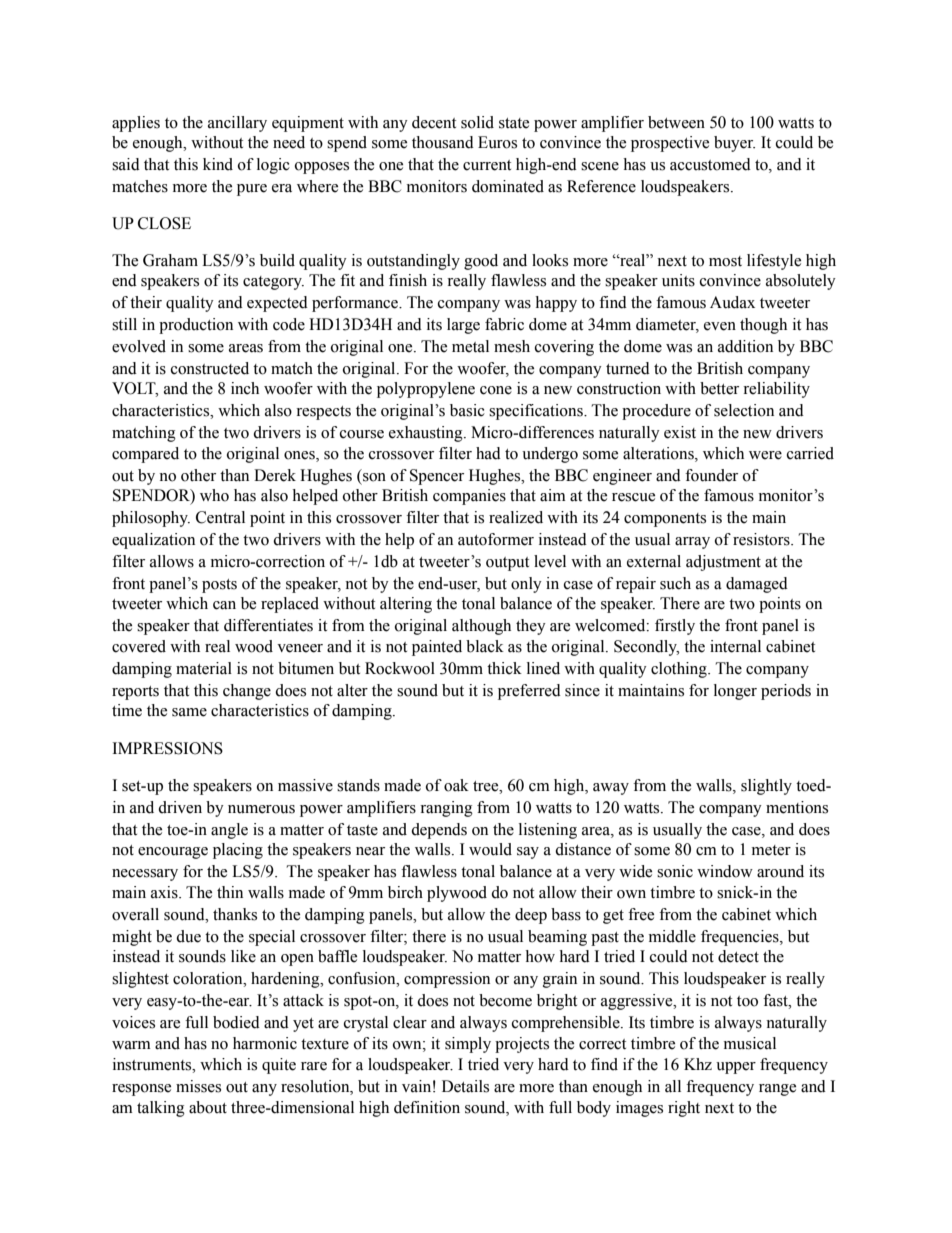 Image resolution: width=952 pixels, height=1233 pixels. I want to click on kind, so click(218, 164).
